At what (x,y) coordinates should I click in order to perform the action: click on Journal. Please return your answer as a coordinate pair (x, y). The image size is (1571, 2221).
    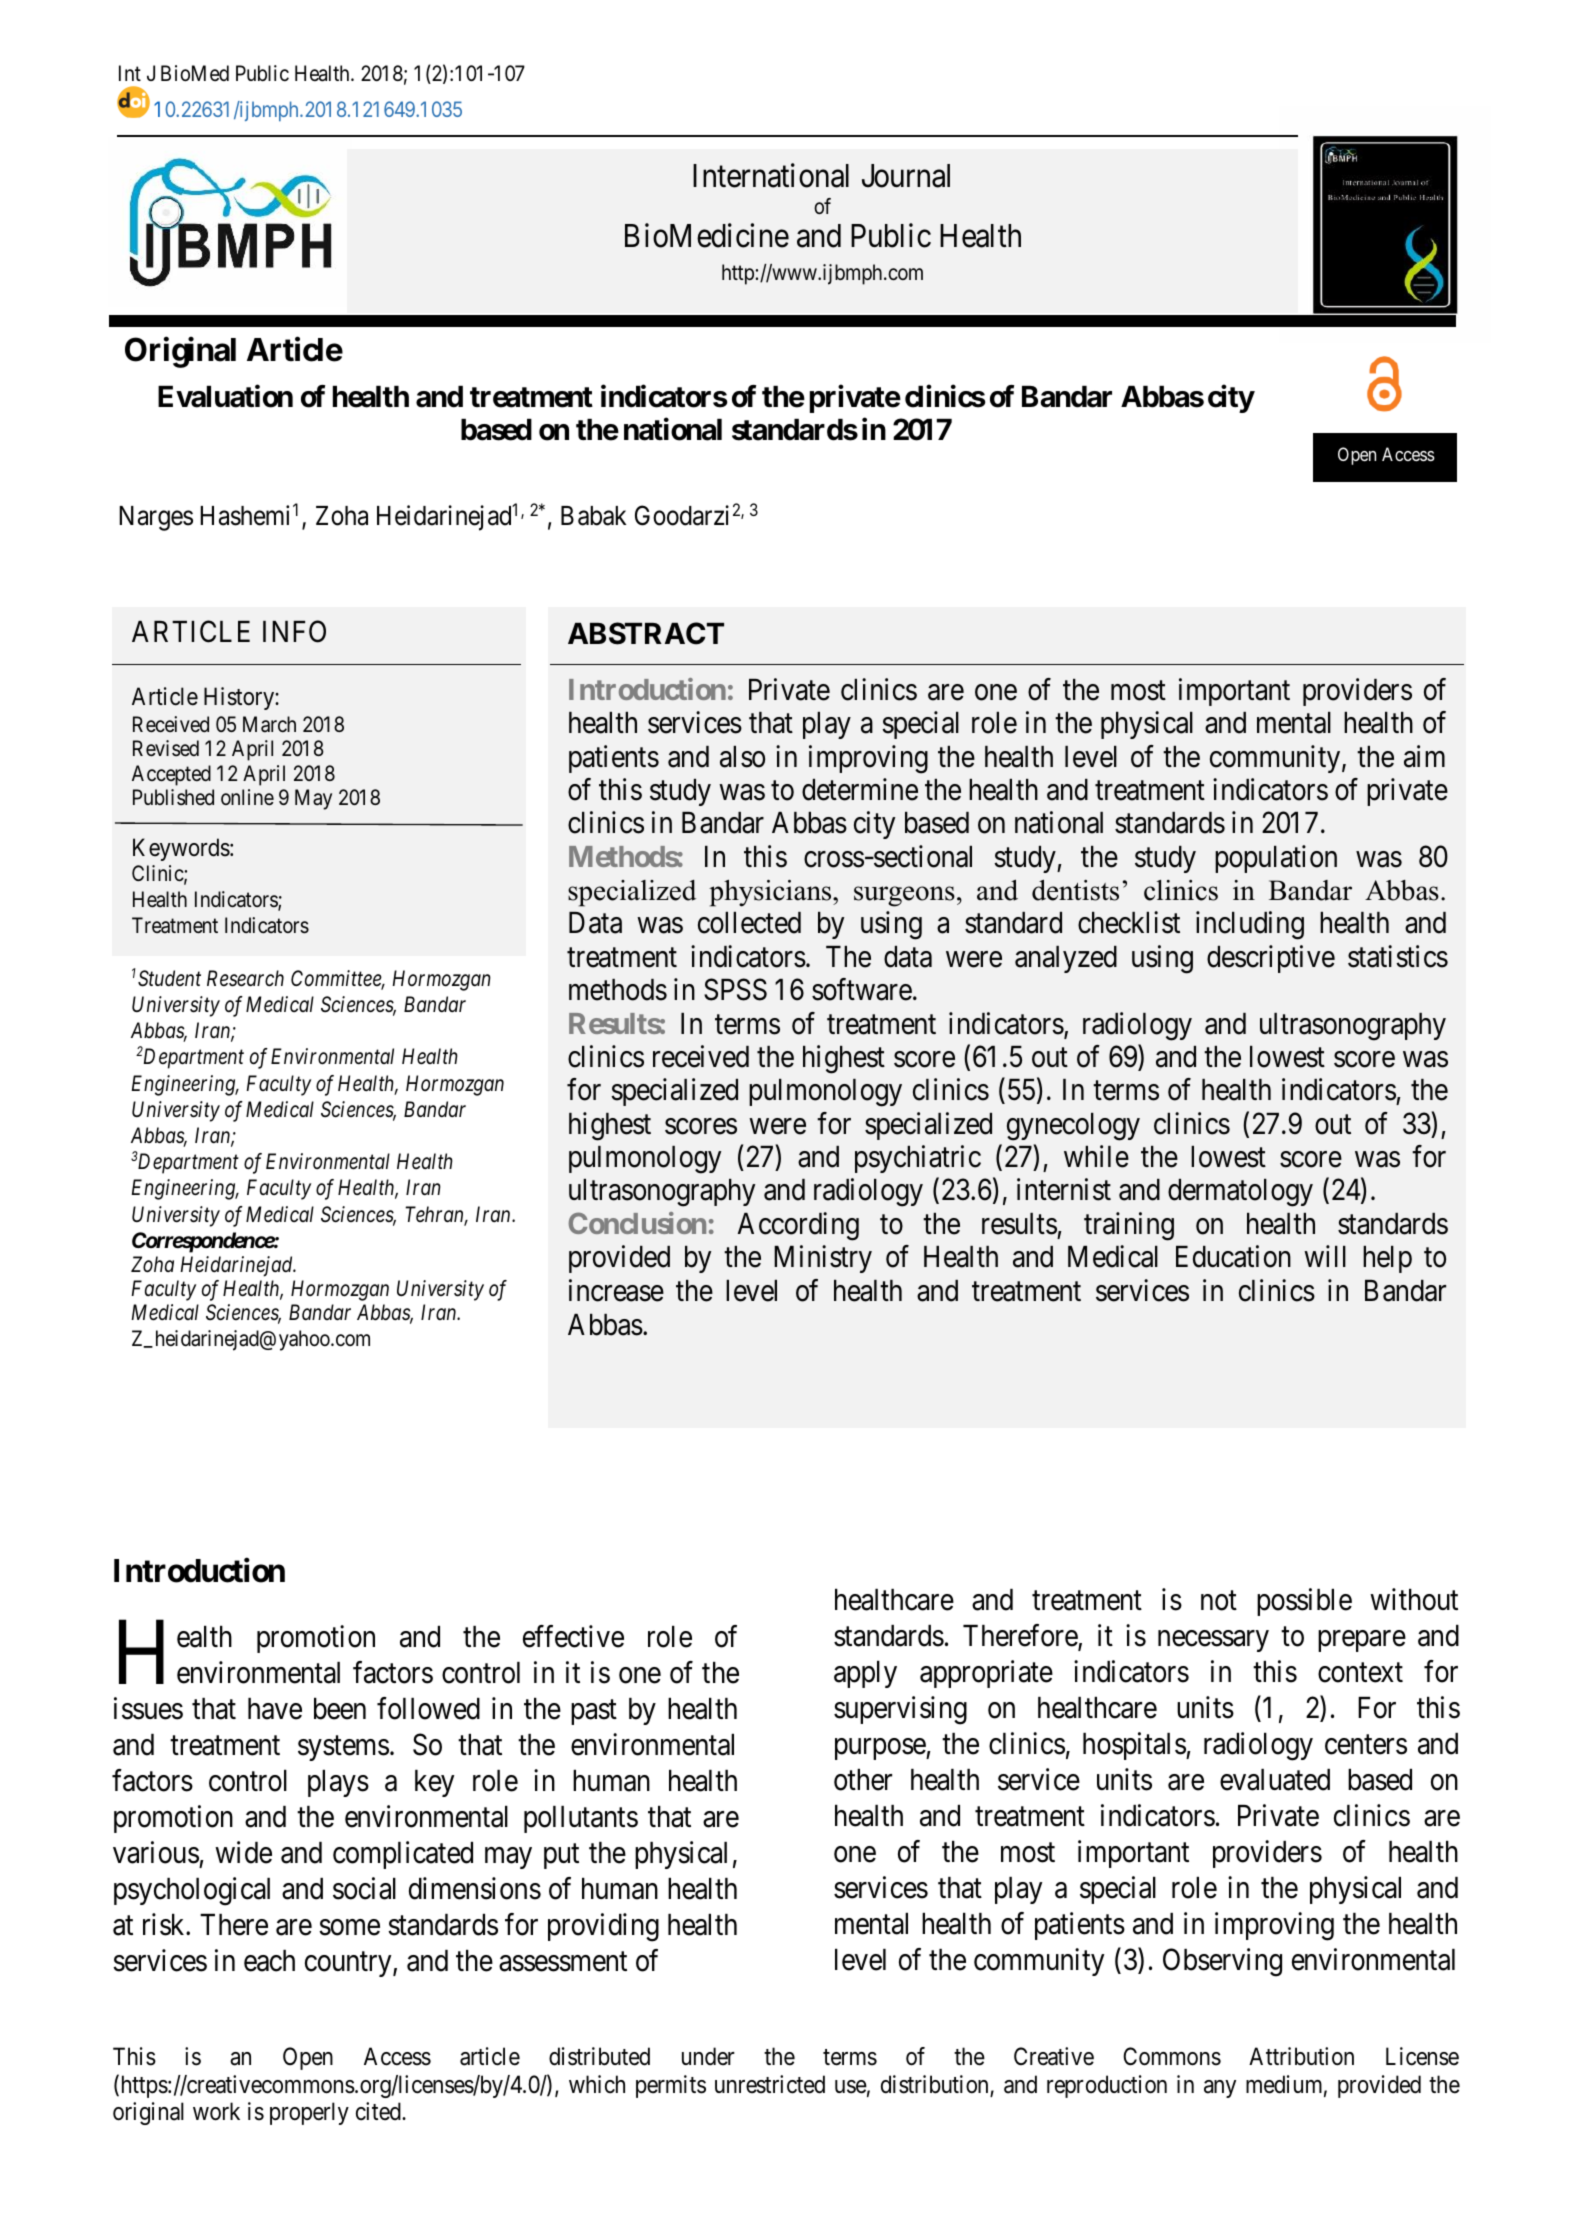
    Looking at the image, I should click on (906, 176).
